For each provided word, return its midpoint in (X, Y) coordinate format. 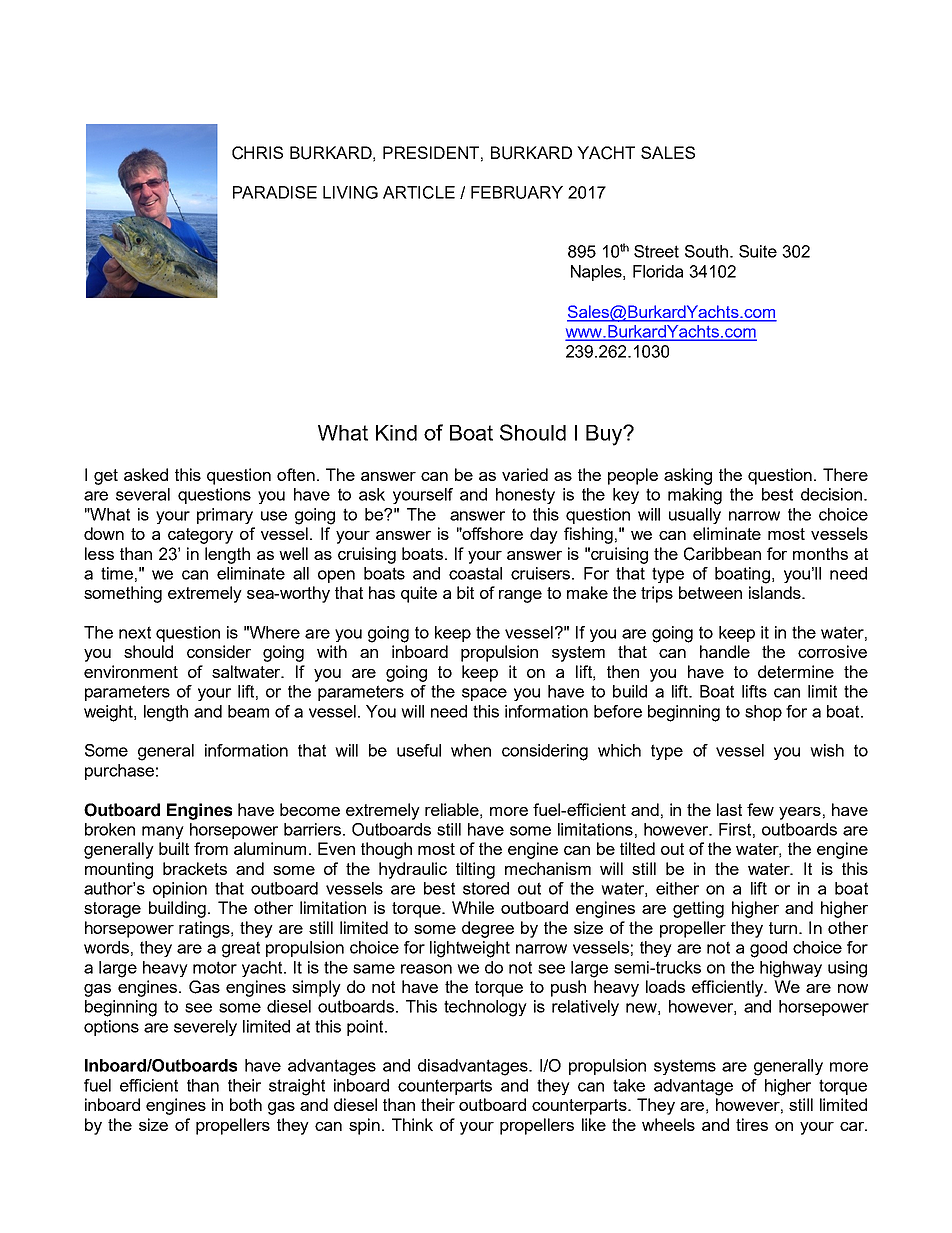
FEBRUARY (517, 192)
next (135, 632)
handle (725, 651)
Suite (758, 251)
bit (465, 592)
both (246, 1104)
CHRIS (257, 153)
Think (412, 1124)
